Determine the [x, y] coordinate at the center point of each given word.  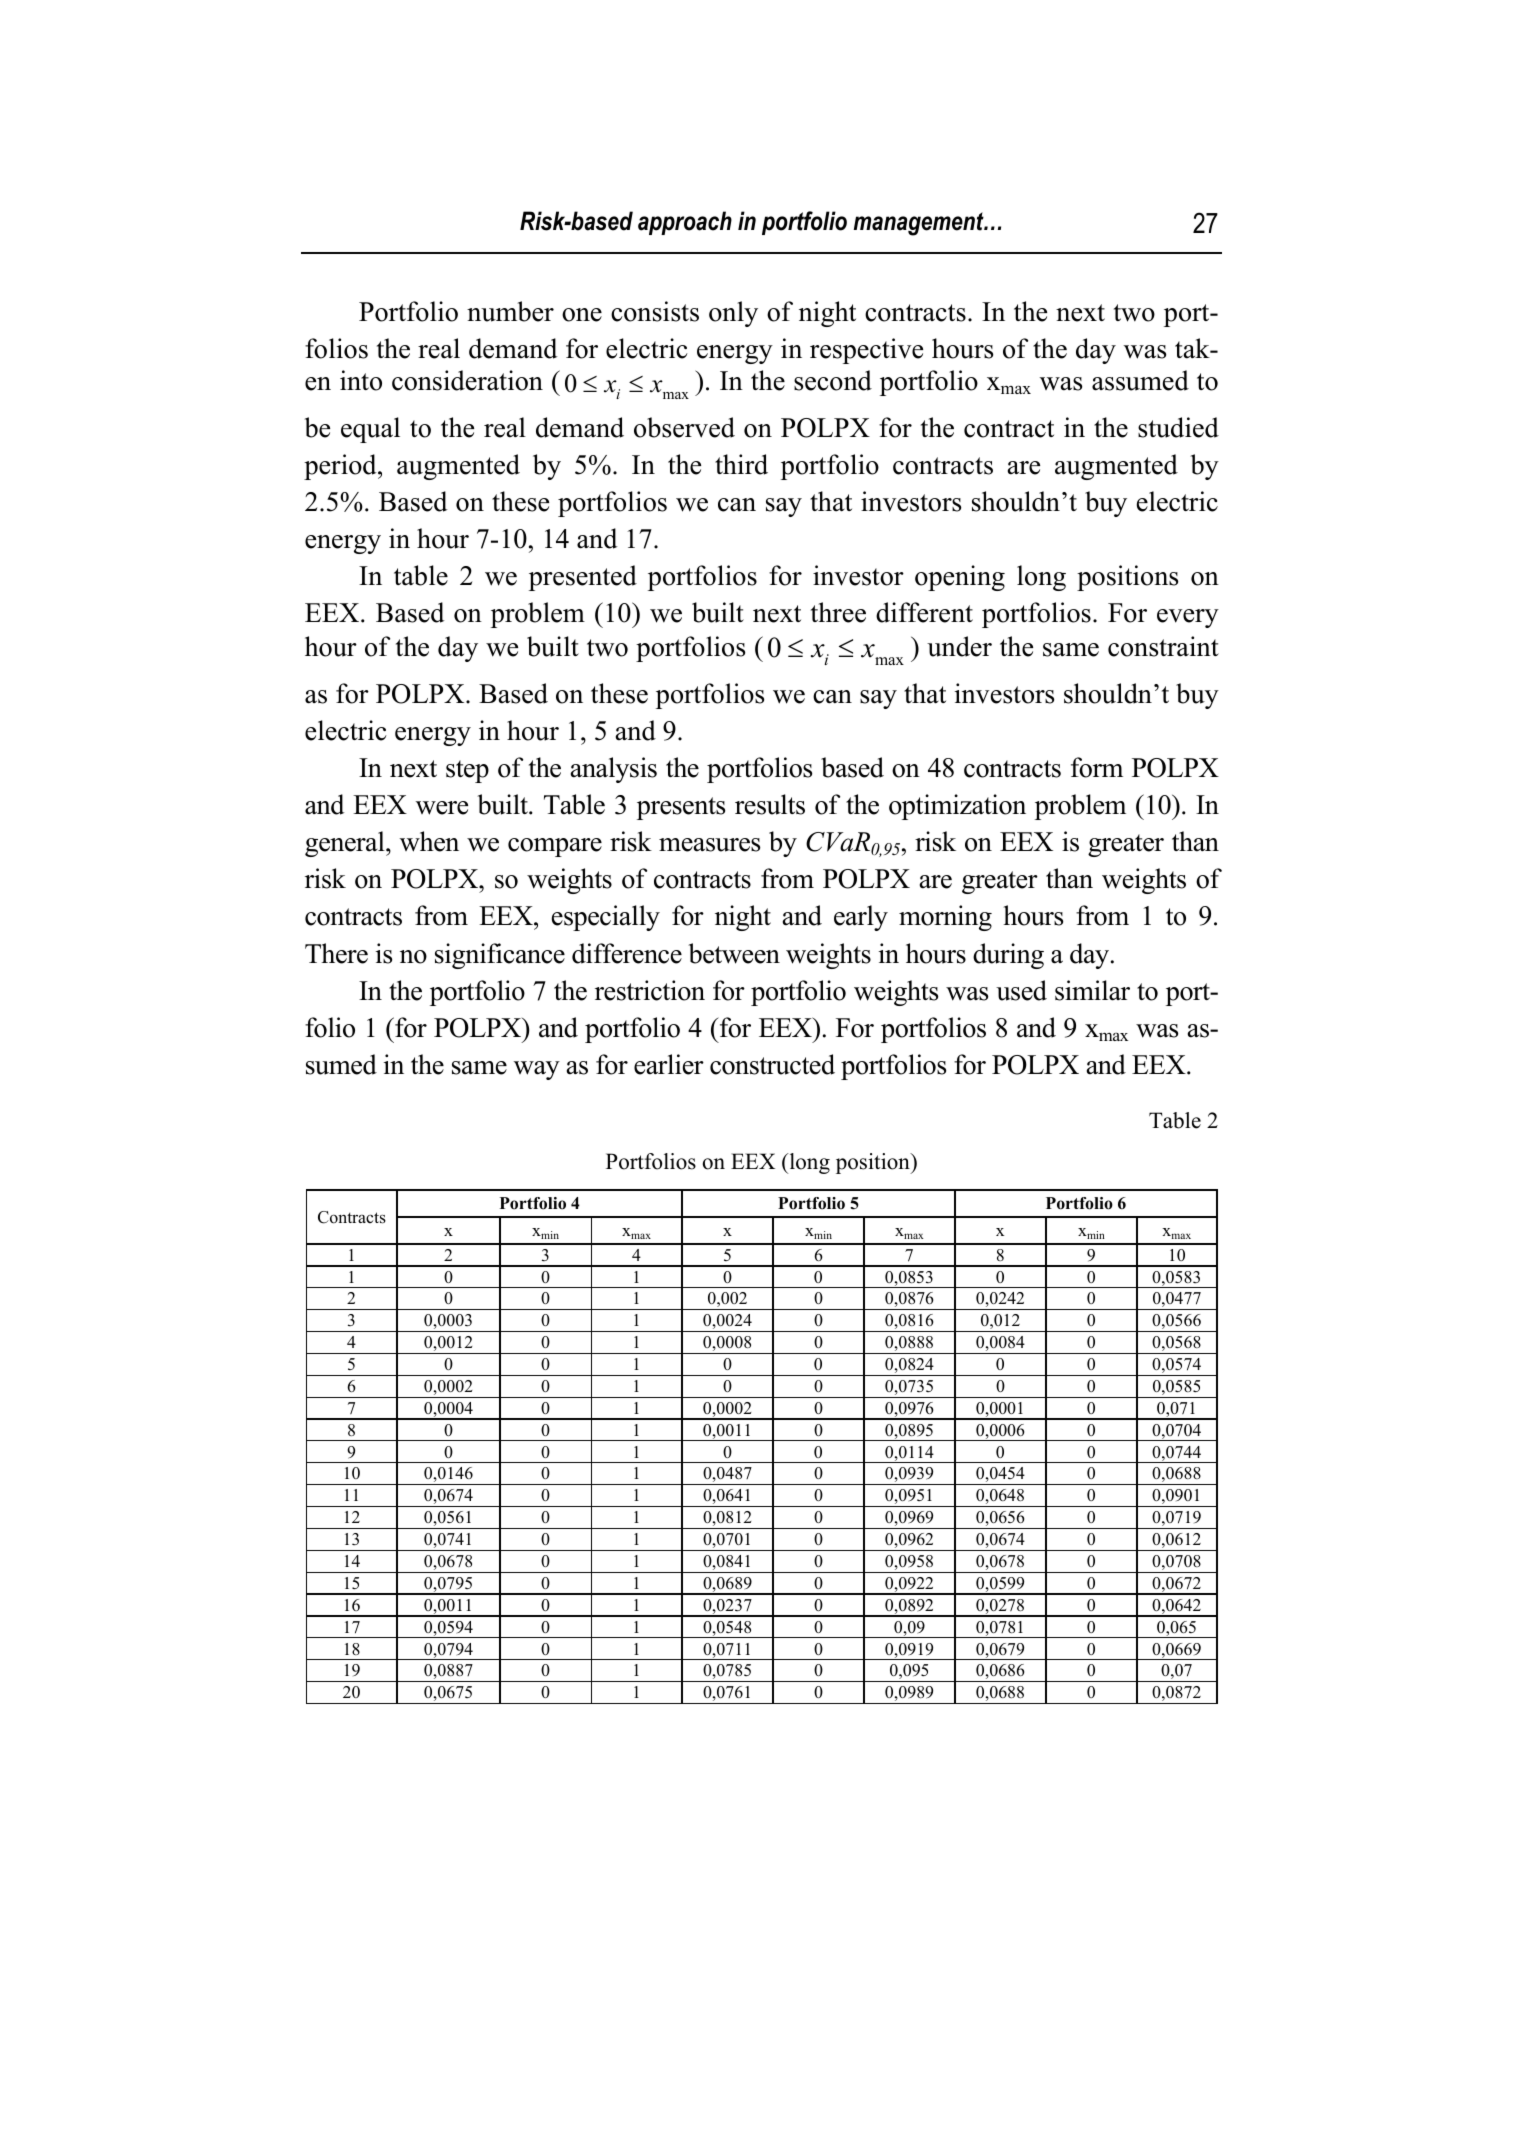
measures [709, 845]
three [838, 612]
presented [583, 578]
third [741, 464]
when [429, 841]
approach [685, 223]
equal [370, 430]
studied [1178, 427]
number [510, 311]
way [537, 1070]
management [920, 224]
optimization [957, 807]
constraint [1163, 646]
